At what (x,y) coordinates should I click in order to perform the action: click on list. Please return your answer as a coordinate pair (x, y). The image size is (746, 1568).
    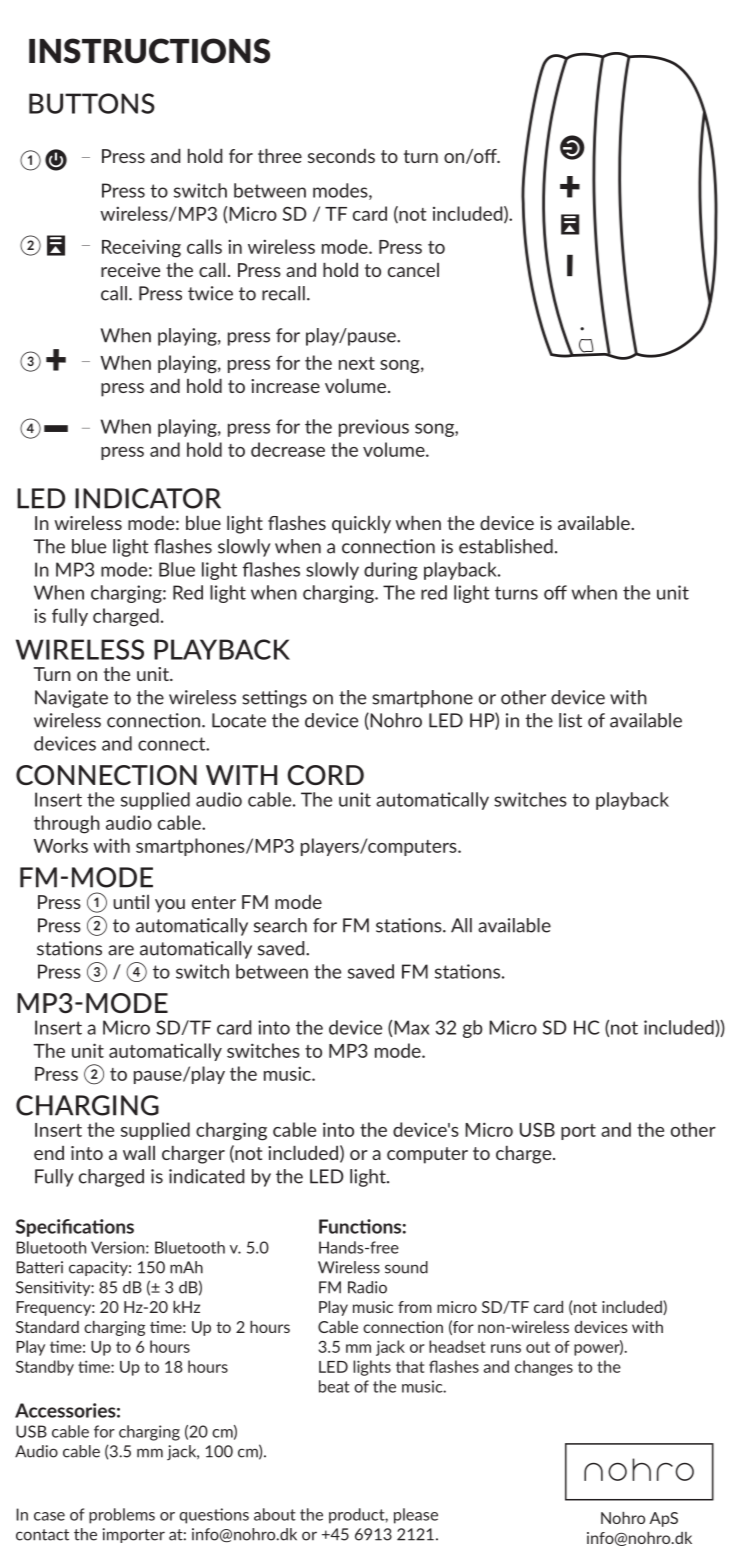
    Looking at the image, I should click on (570, 720).
